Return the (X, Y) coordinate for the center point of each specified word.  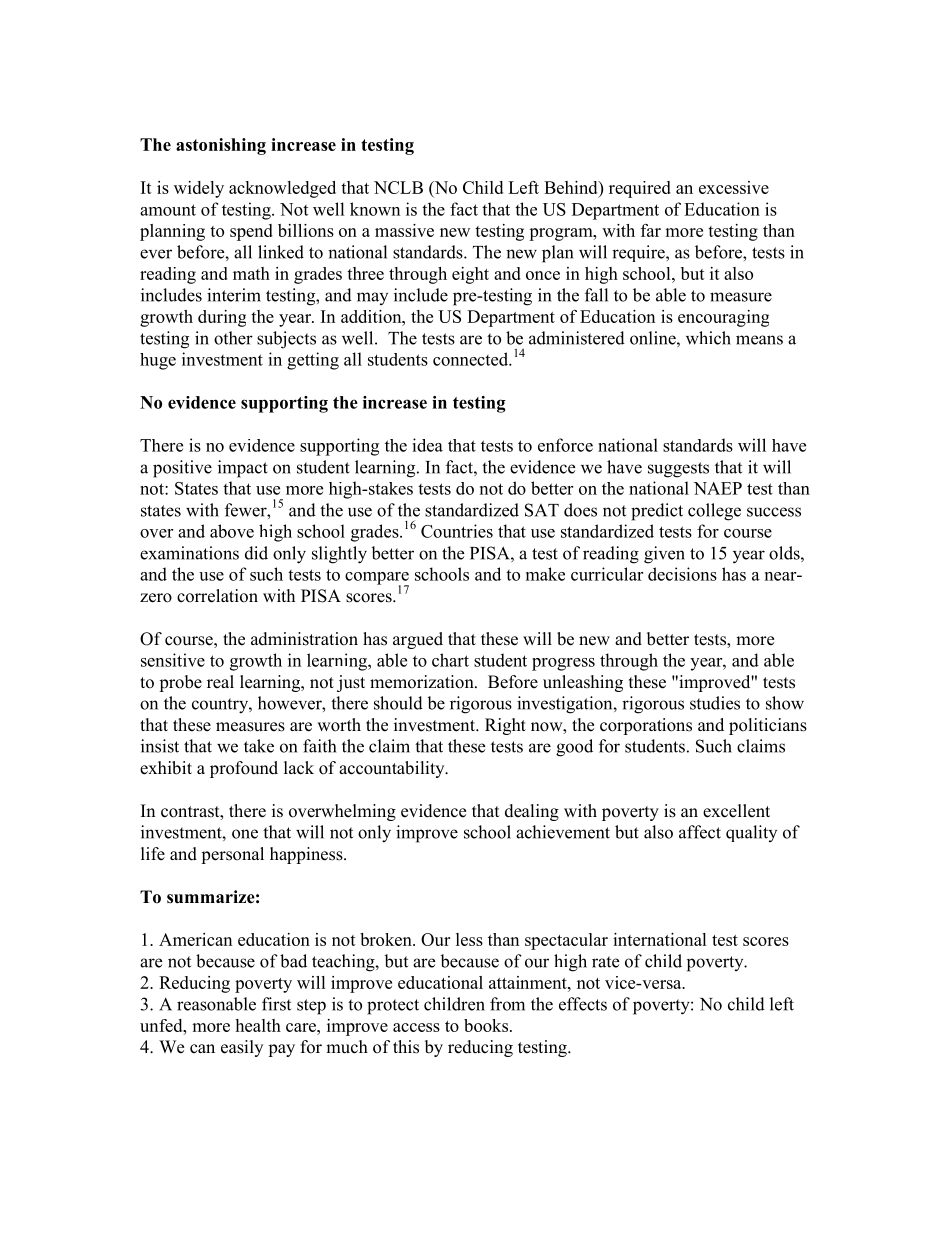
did (256, 553)
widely (199, 189)
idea (427, 445)
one (245, 834)
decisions (682, 574)
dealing (532, 812)
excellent (736, 811)
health (258, 1025)
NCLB (398, 187)
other (233, 338)
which (708, 338)
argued (418, 640)
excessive (734, 187)
